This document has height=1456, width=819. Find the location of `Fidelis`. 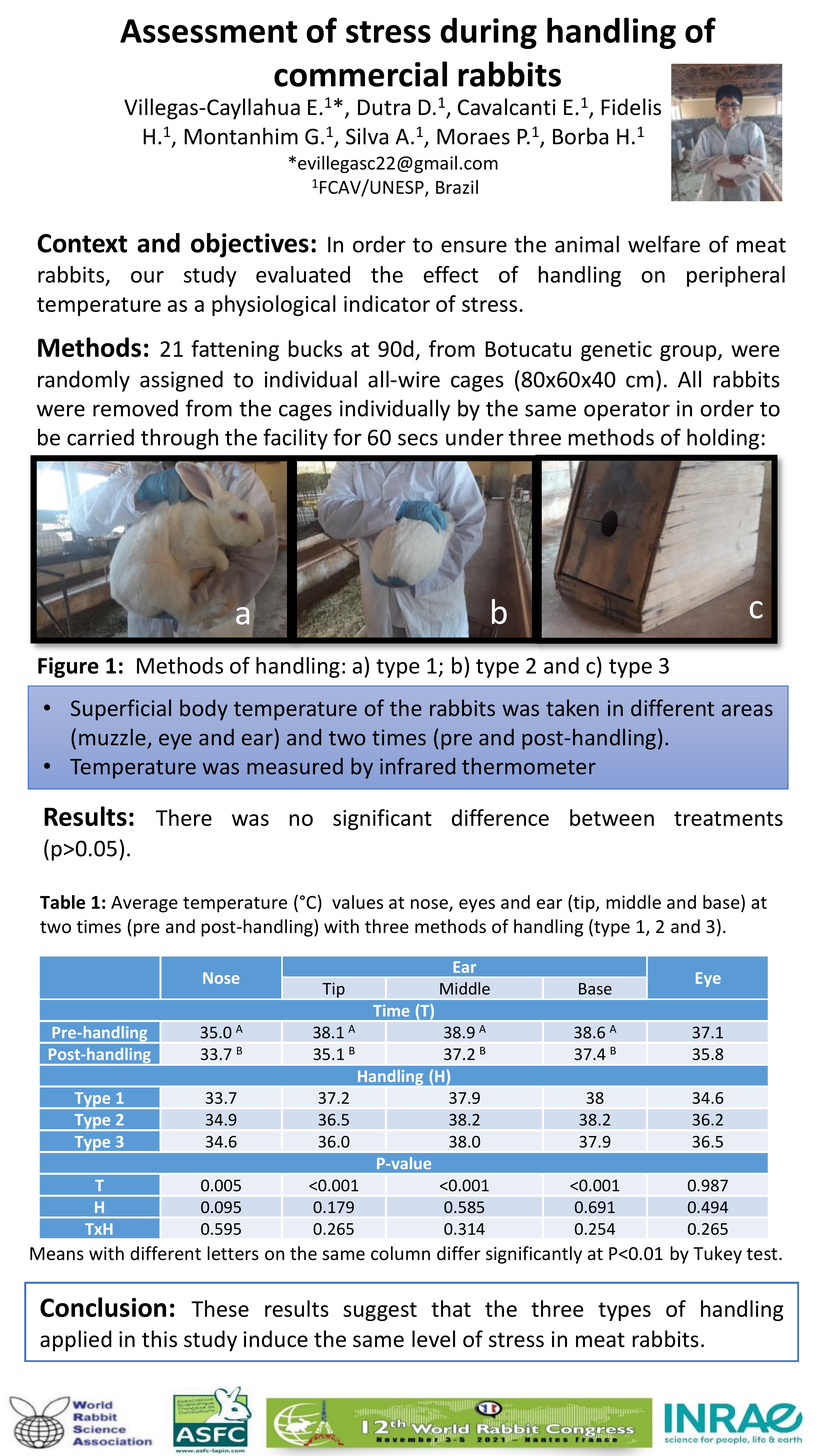

Fidelis is located at coordinates (631, 107).
